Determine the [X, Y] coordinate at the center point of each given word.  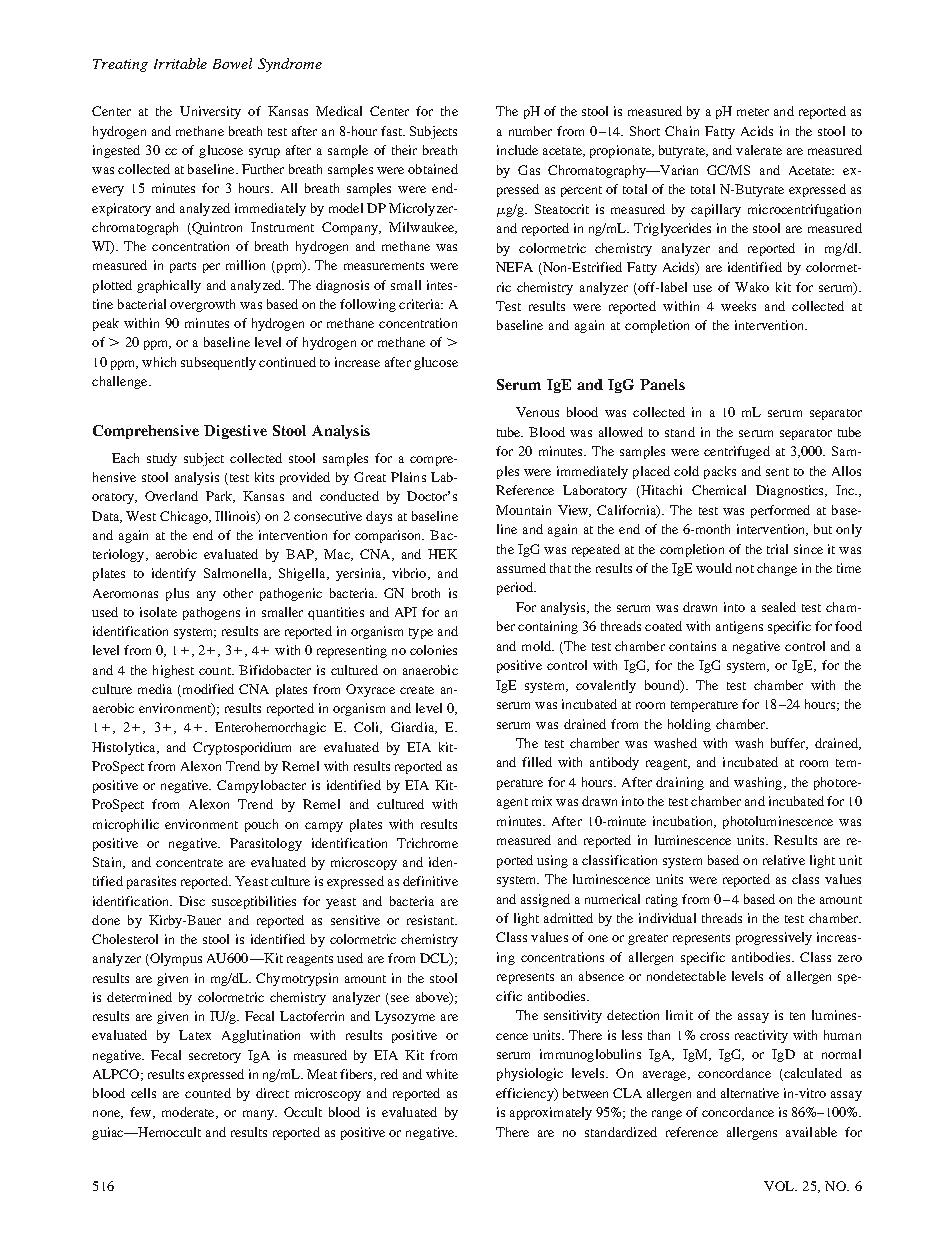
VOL [780, 1186]
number [530, 131]
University [210, 112]
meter [753, 112]
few [142, 1113]
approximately [551, 1113]
